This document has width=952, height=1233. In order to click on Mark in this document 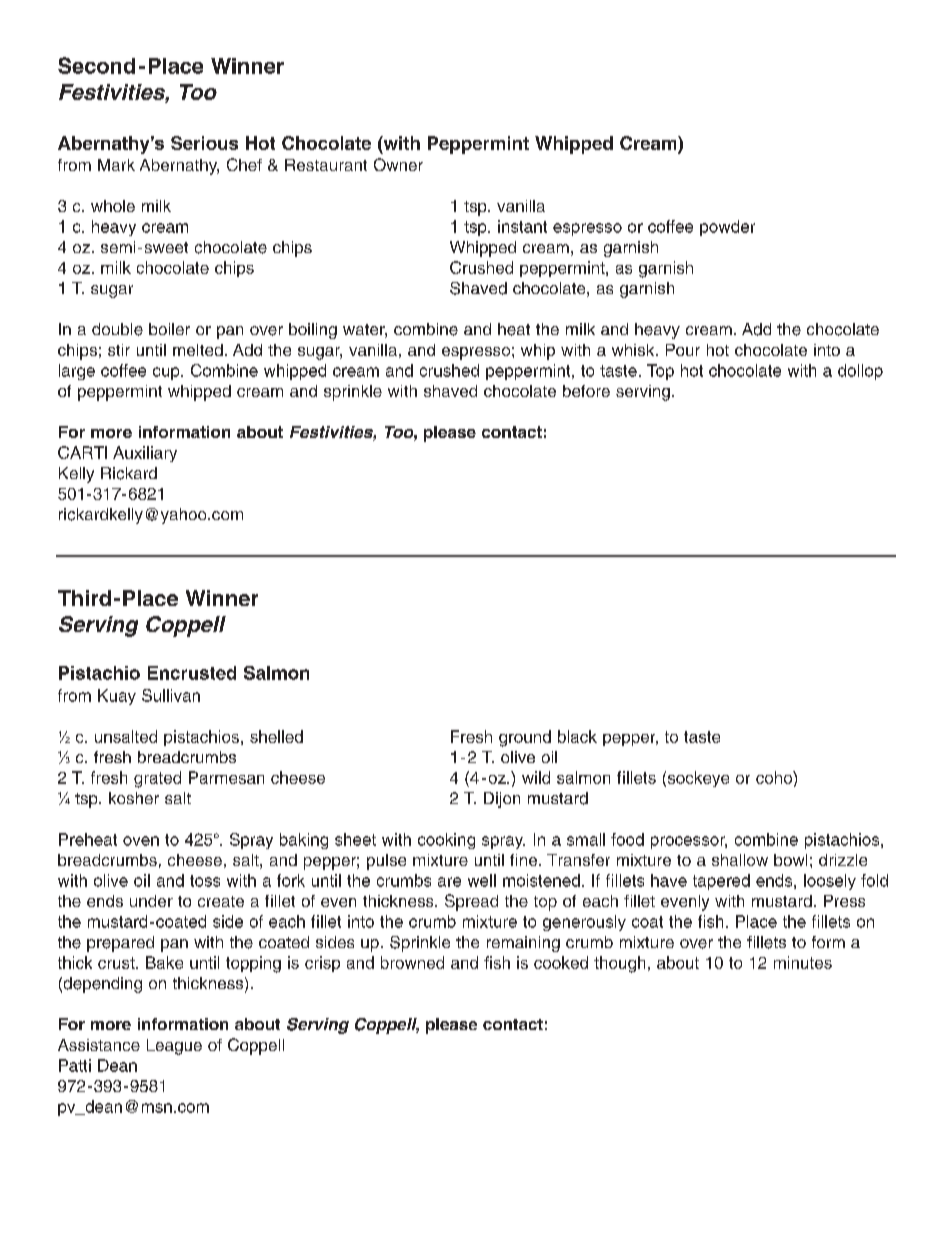, I will do `click(116, 165)`.
